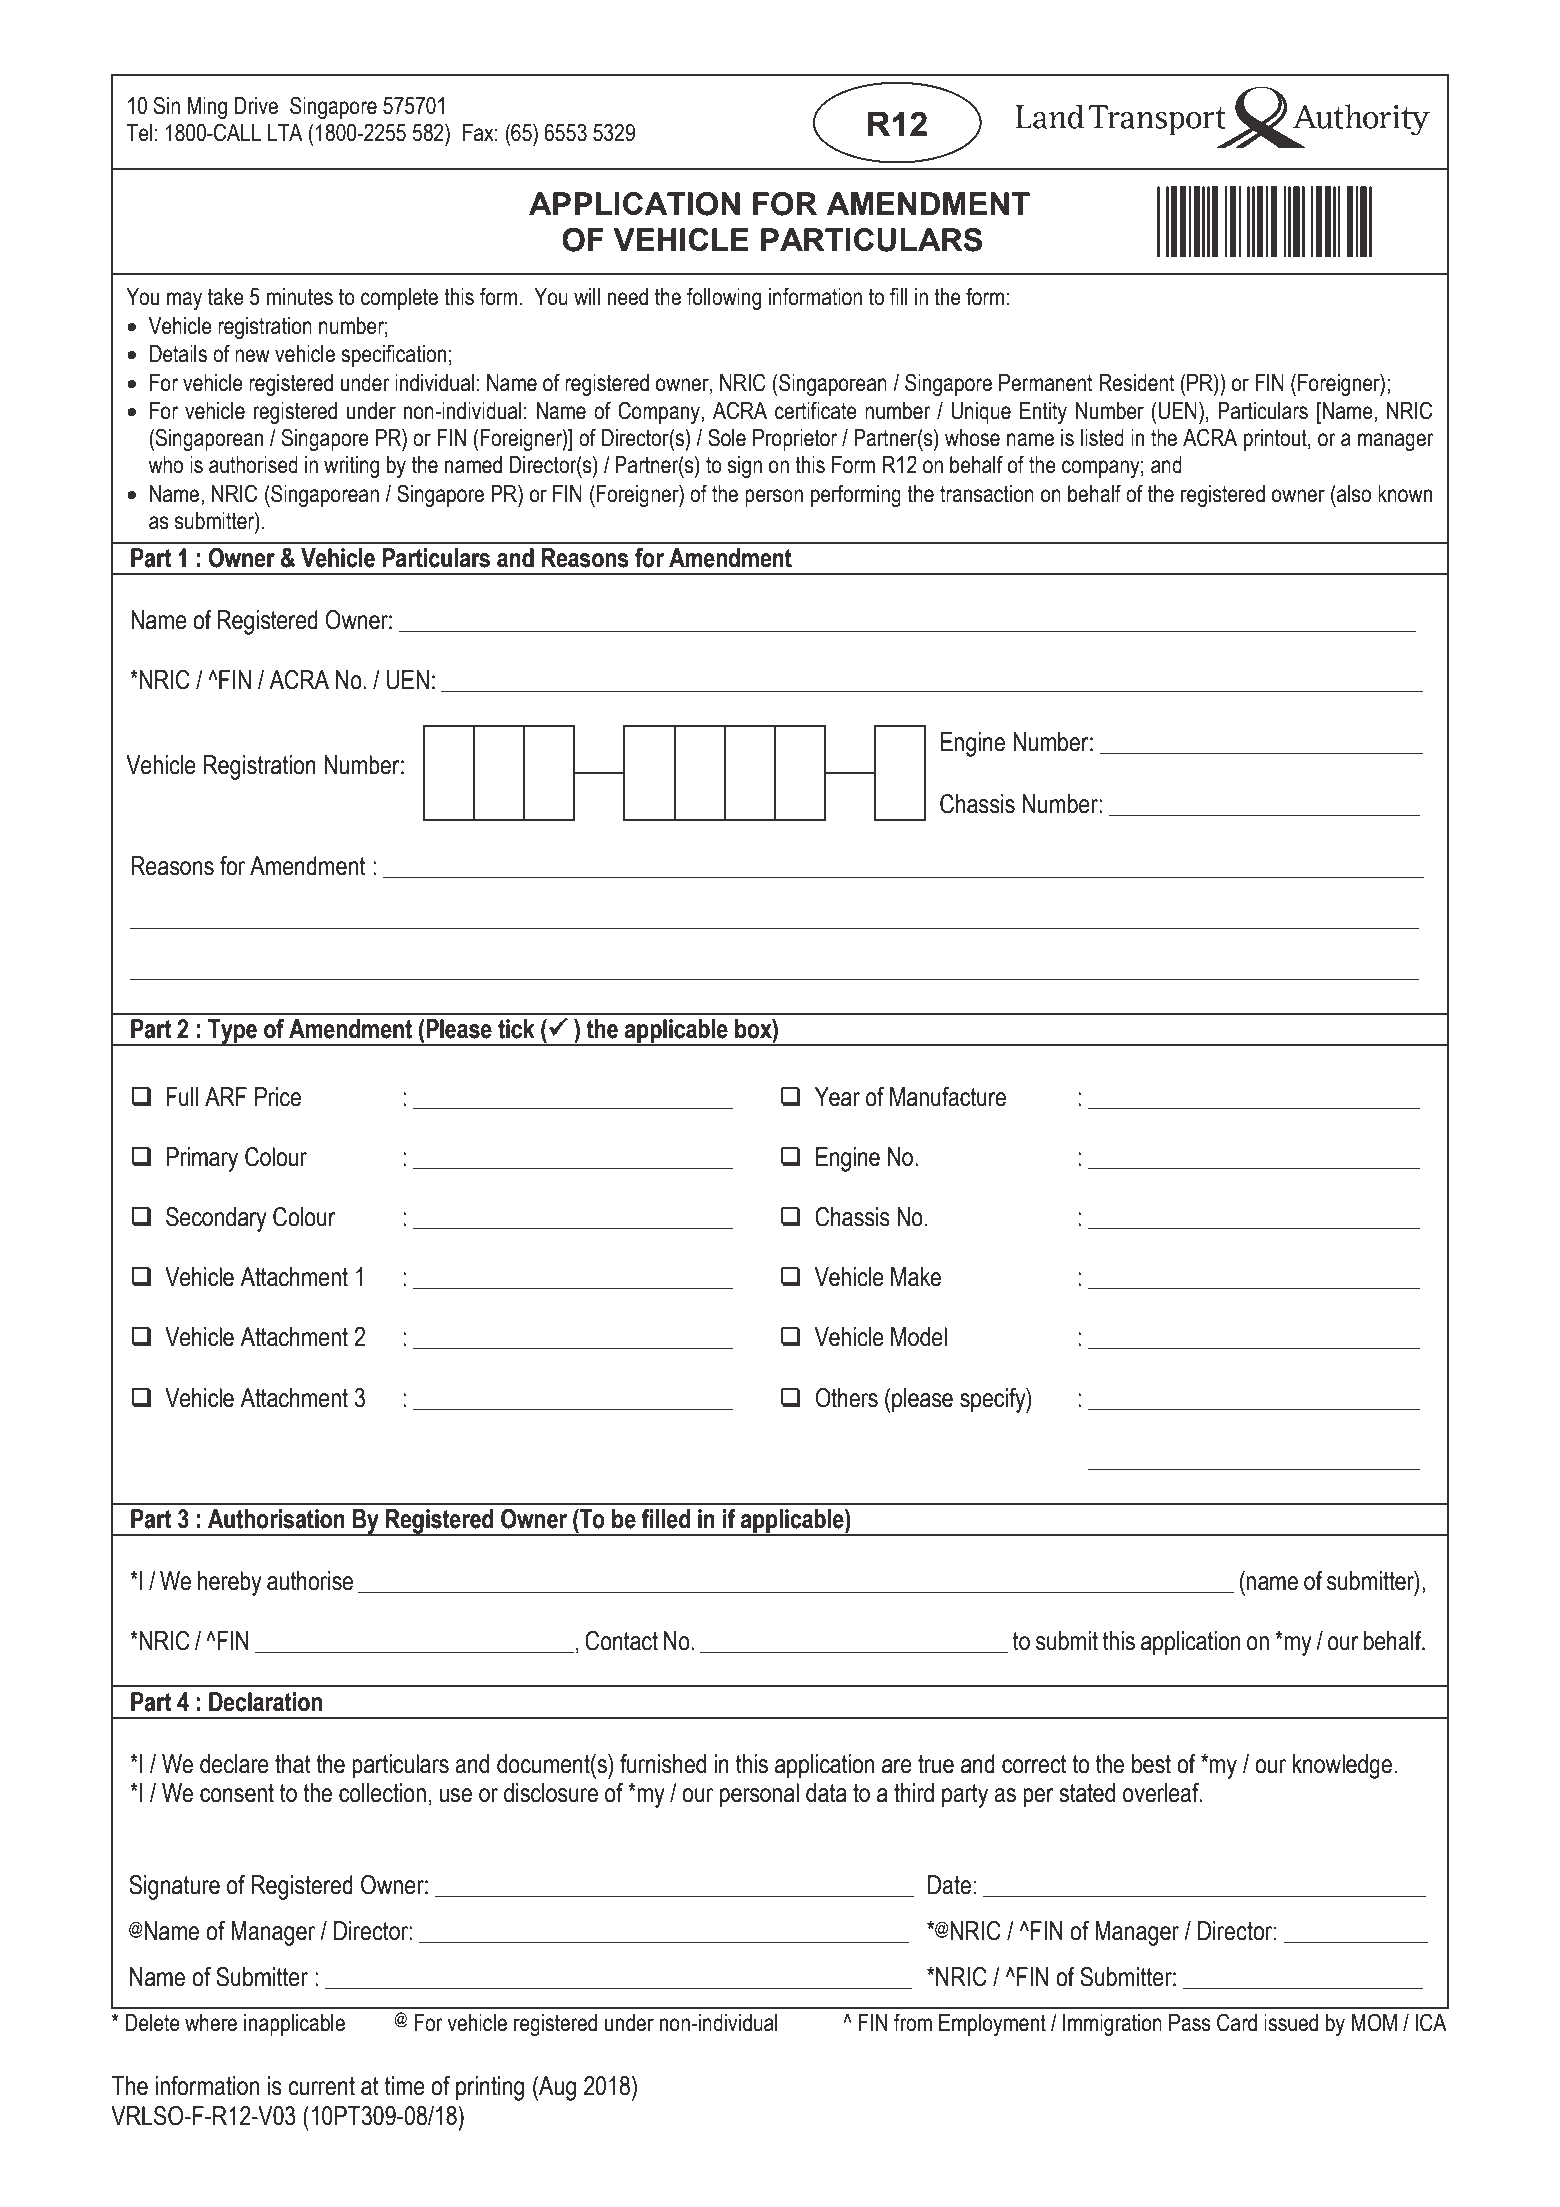 The image size is (1560, 2207). What do you see at coordinates (919, 1337) in the screenshot?
I see `Model` at bounding box center [919, 1337].
